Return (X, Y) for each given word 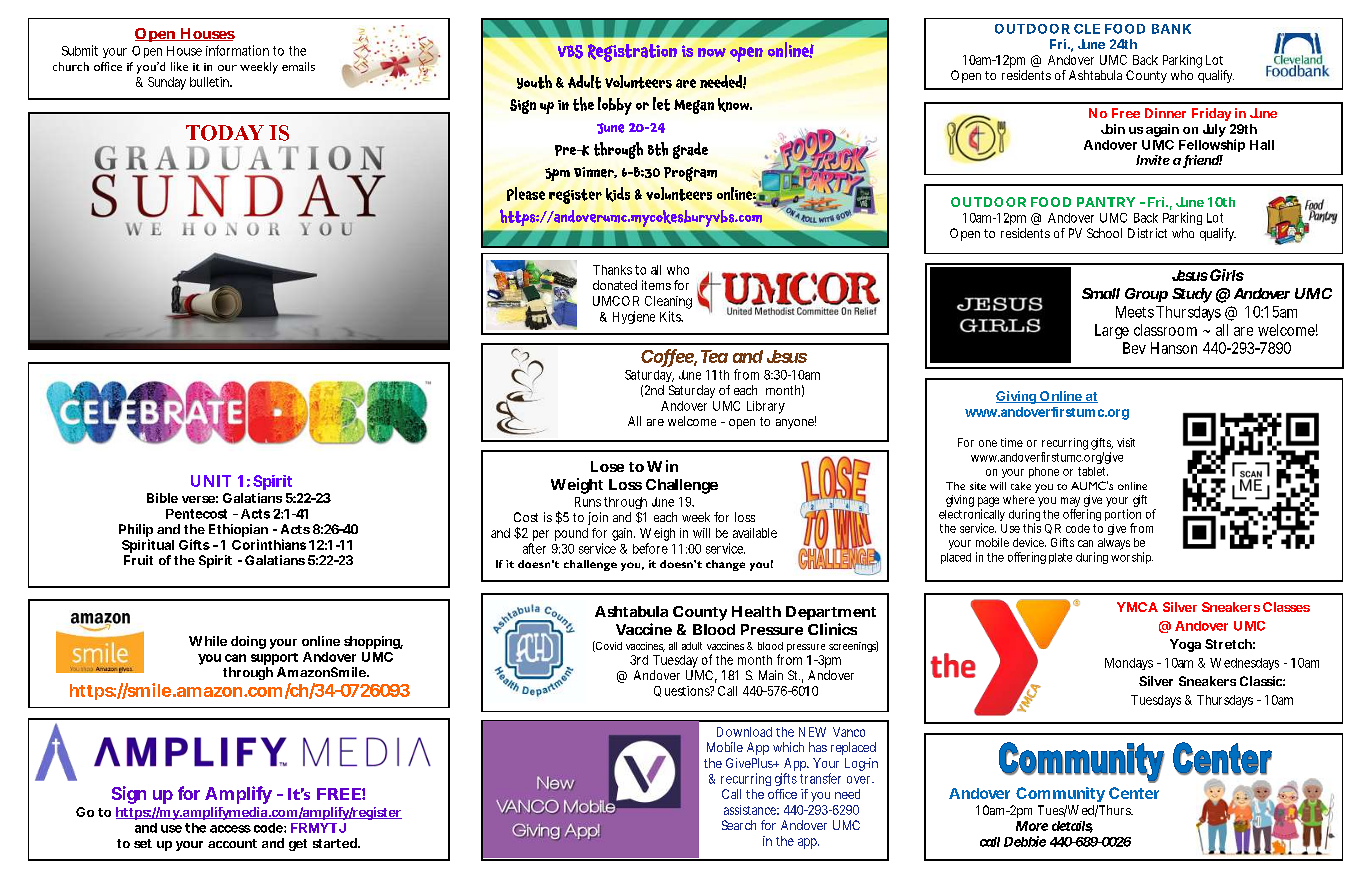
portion (1123, 516)
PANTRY (1106, 202)
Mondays (1129, 664)
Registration (632, 53)
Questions (683, 691)
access (230, 829)
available (755, 533)
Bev (1134, 348)
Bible (162, 498)
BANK (1171, 29)
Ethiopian (238, 532)
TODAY (225, 133)
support (274, 659)
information (237, 50)
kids (618, 194)
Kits (671, 316)
